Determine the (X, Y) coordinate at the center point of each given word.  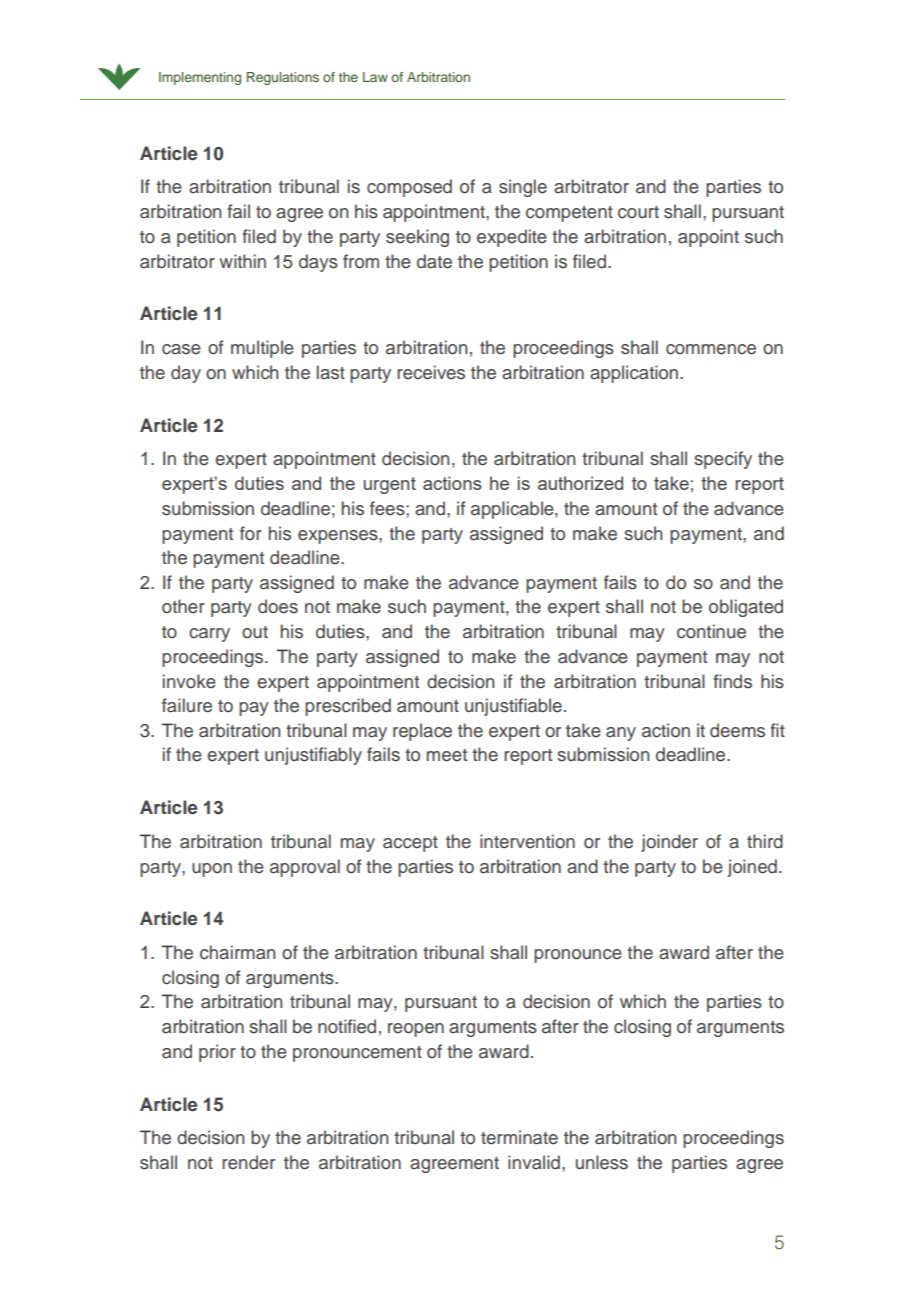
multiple (262, 349)
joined (752, 868)
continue (711, 631)
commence (711, 349)
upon (212, 870)
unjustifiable (513, 707)
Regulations (283, 78)
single (523, 188)
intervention (527, 841)
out (255, 632)
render (248, 1162)
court (638, 212)
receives (431, 372)
